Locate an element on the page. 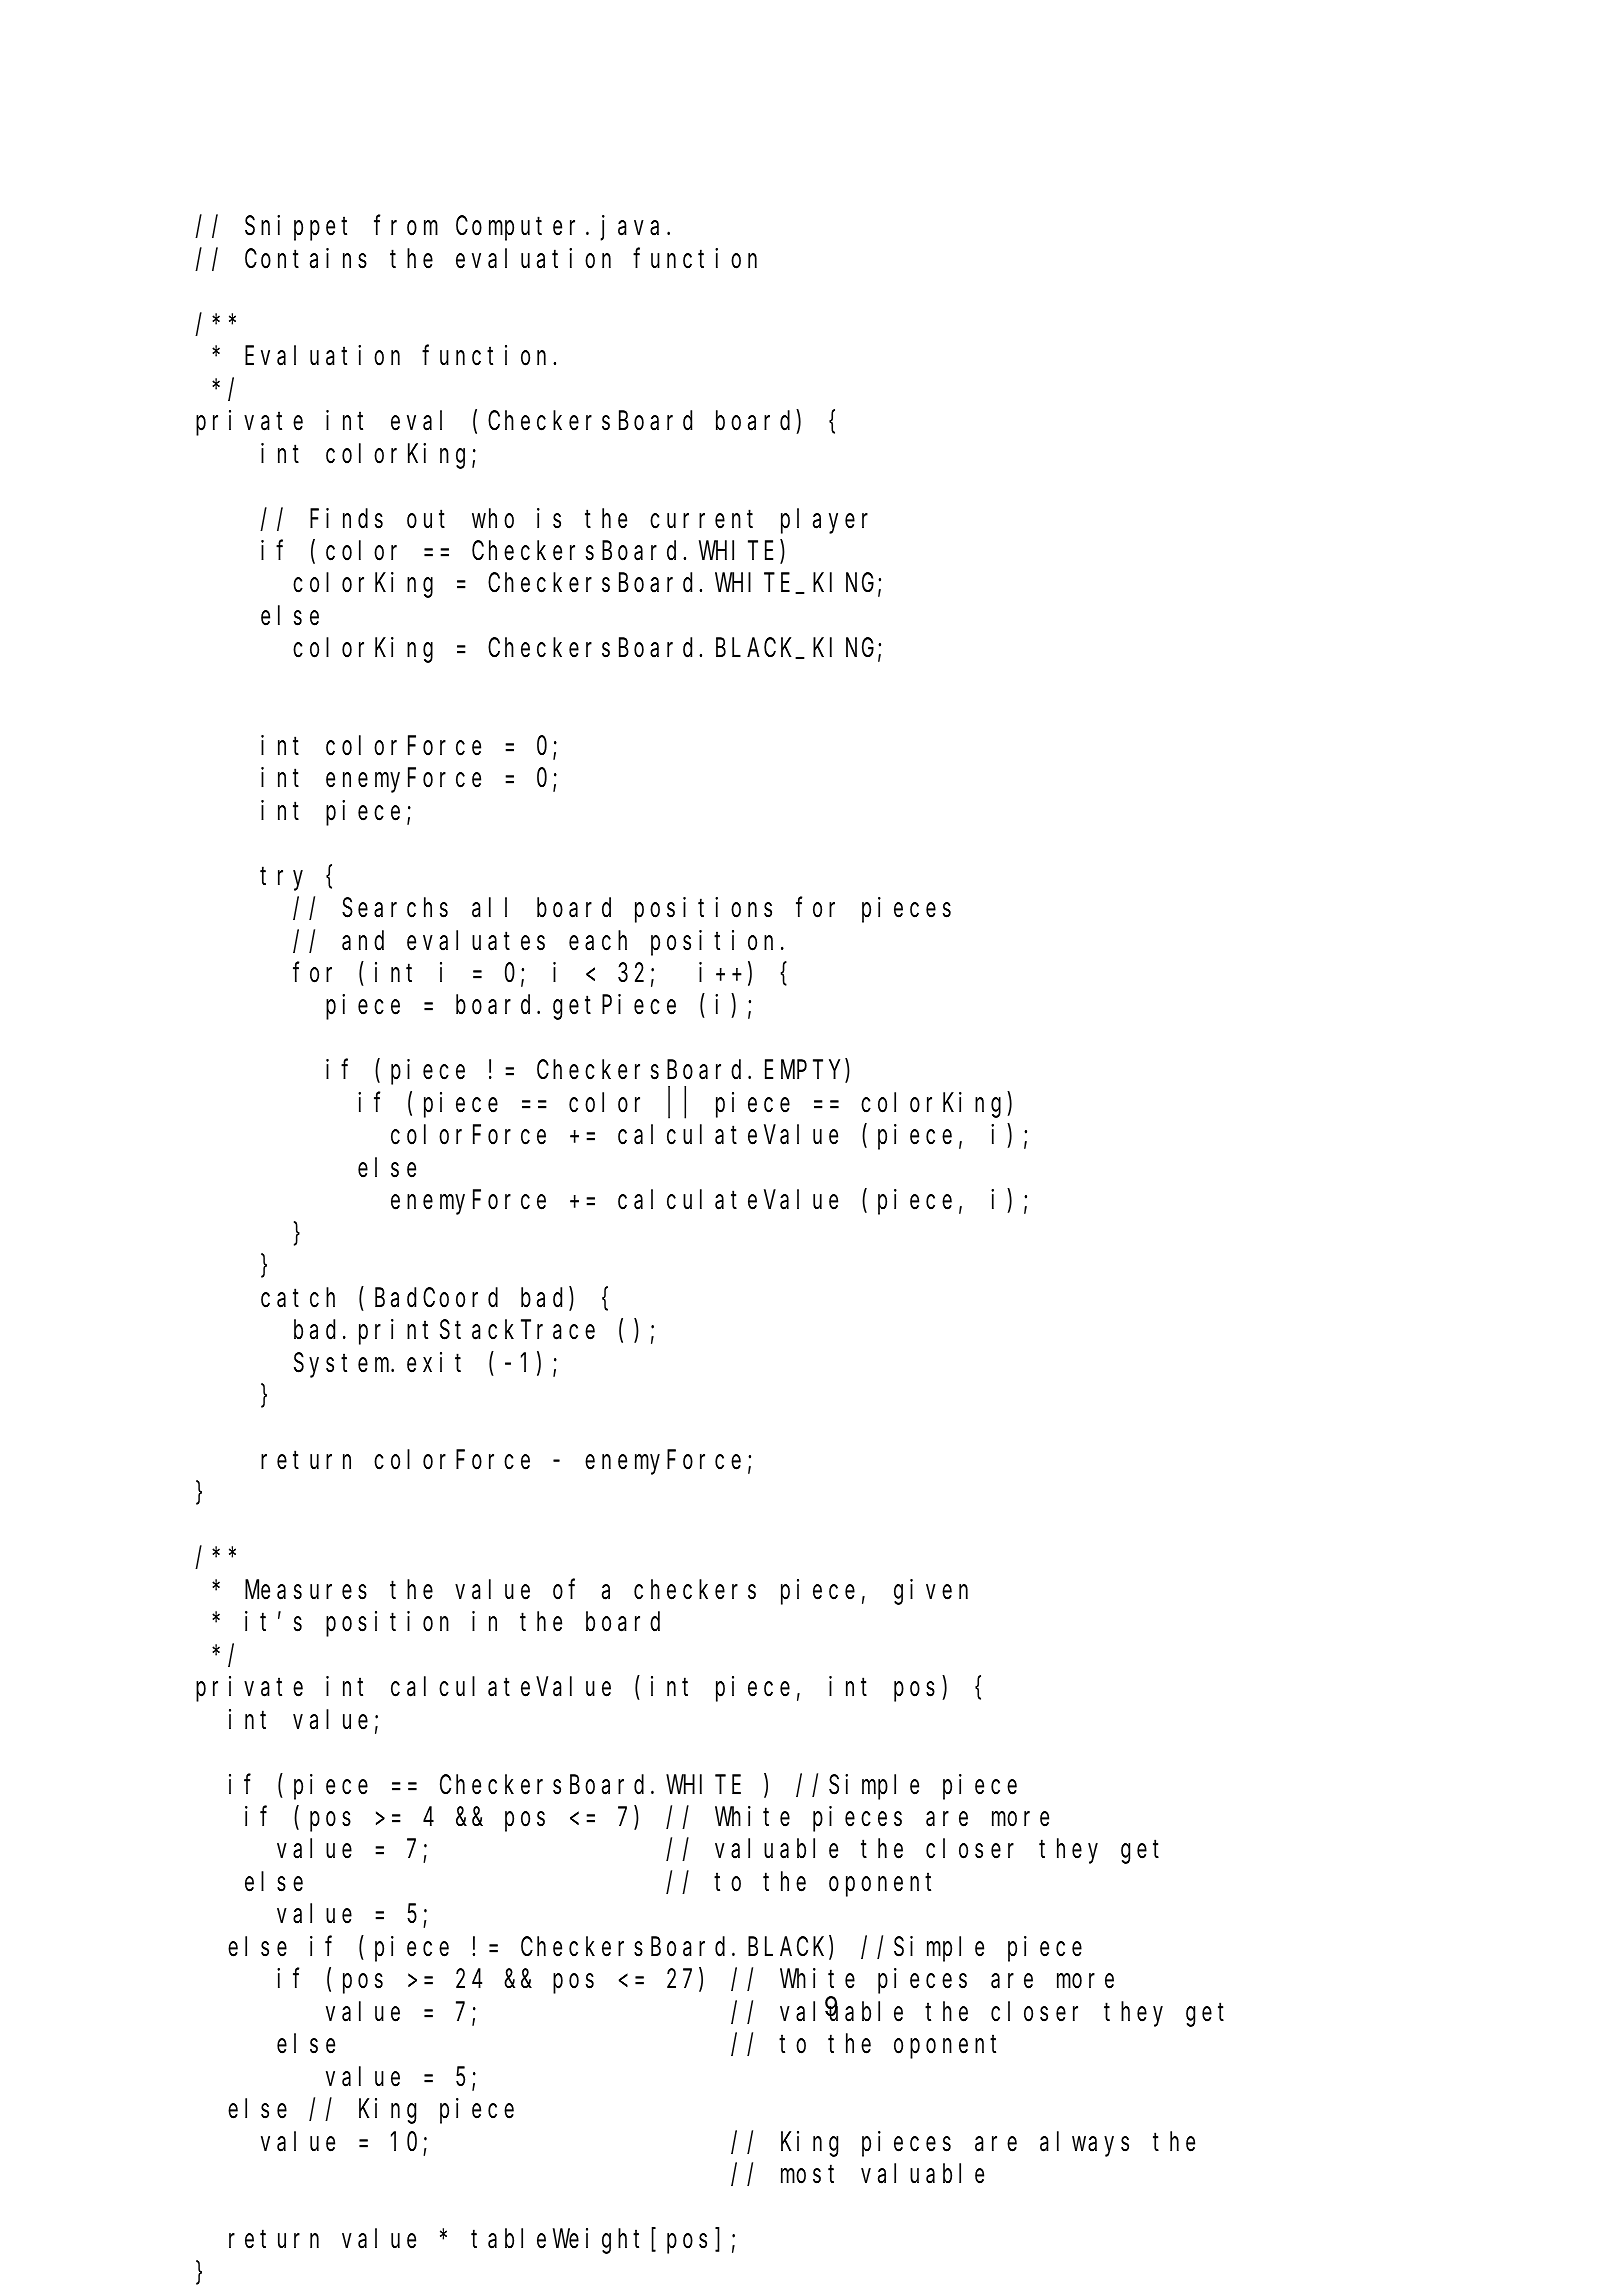 The width and height of the document is (1616, 2286). and is located at coordinates (363, 941).
